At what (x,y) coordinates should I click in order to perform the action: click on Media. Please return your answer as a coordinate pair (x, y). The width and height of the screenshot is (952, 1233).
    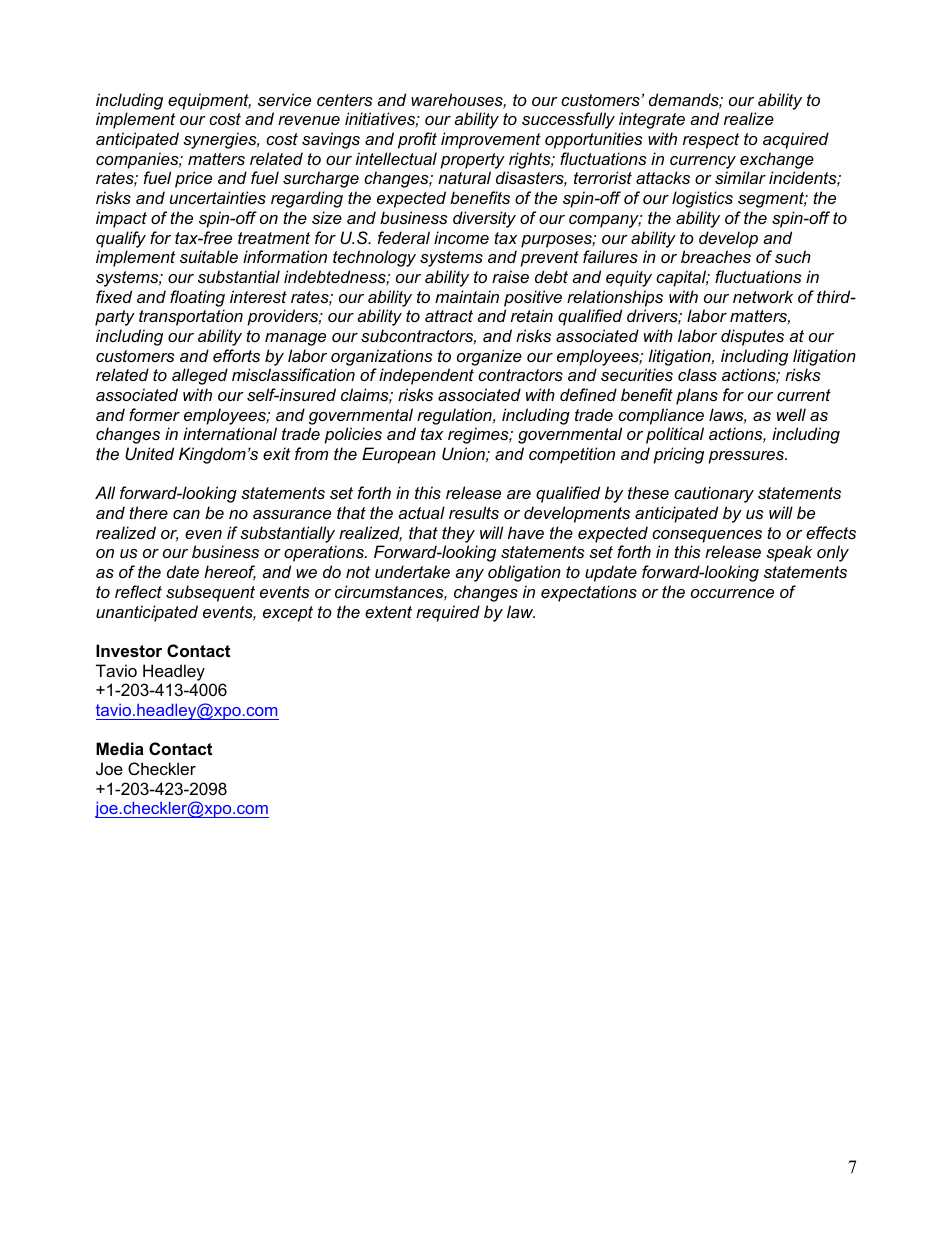
    Looking at the image, I should click on (120, 748).
